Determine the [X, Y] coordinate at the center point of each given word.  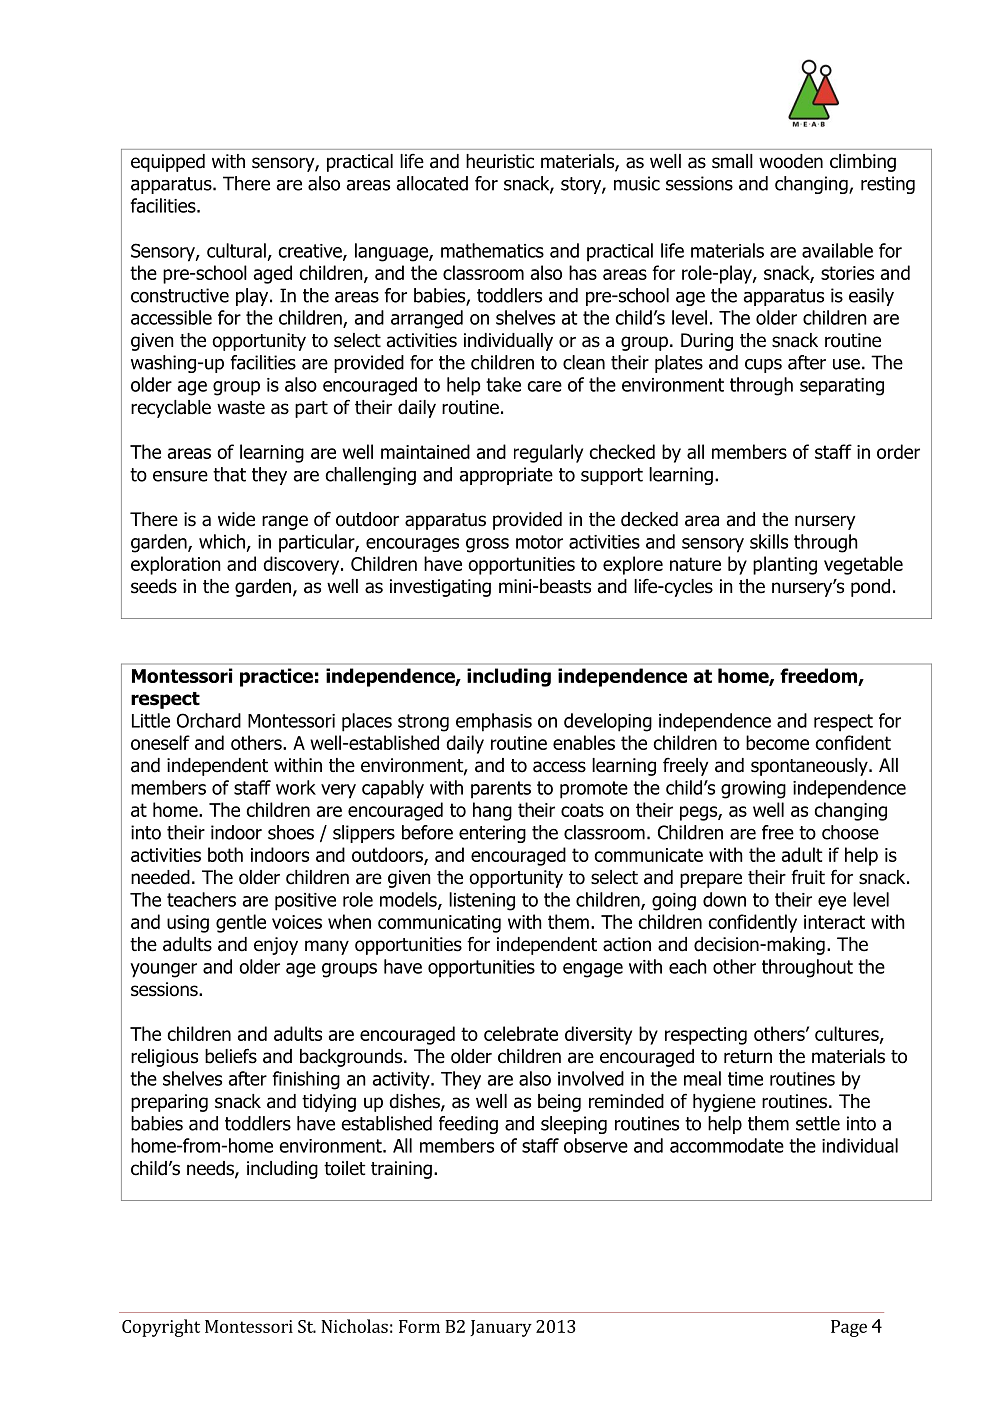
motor [539, 542]
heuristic [500, 161]
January [501, 1328]
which [222, 541]
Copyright [161, 1328]
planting [785, 565]
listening [482, 901]
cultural [236, 250]
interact [834, 922]
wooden [791, 161]
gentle [241, 923]
